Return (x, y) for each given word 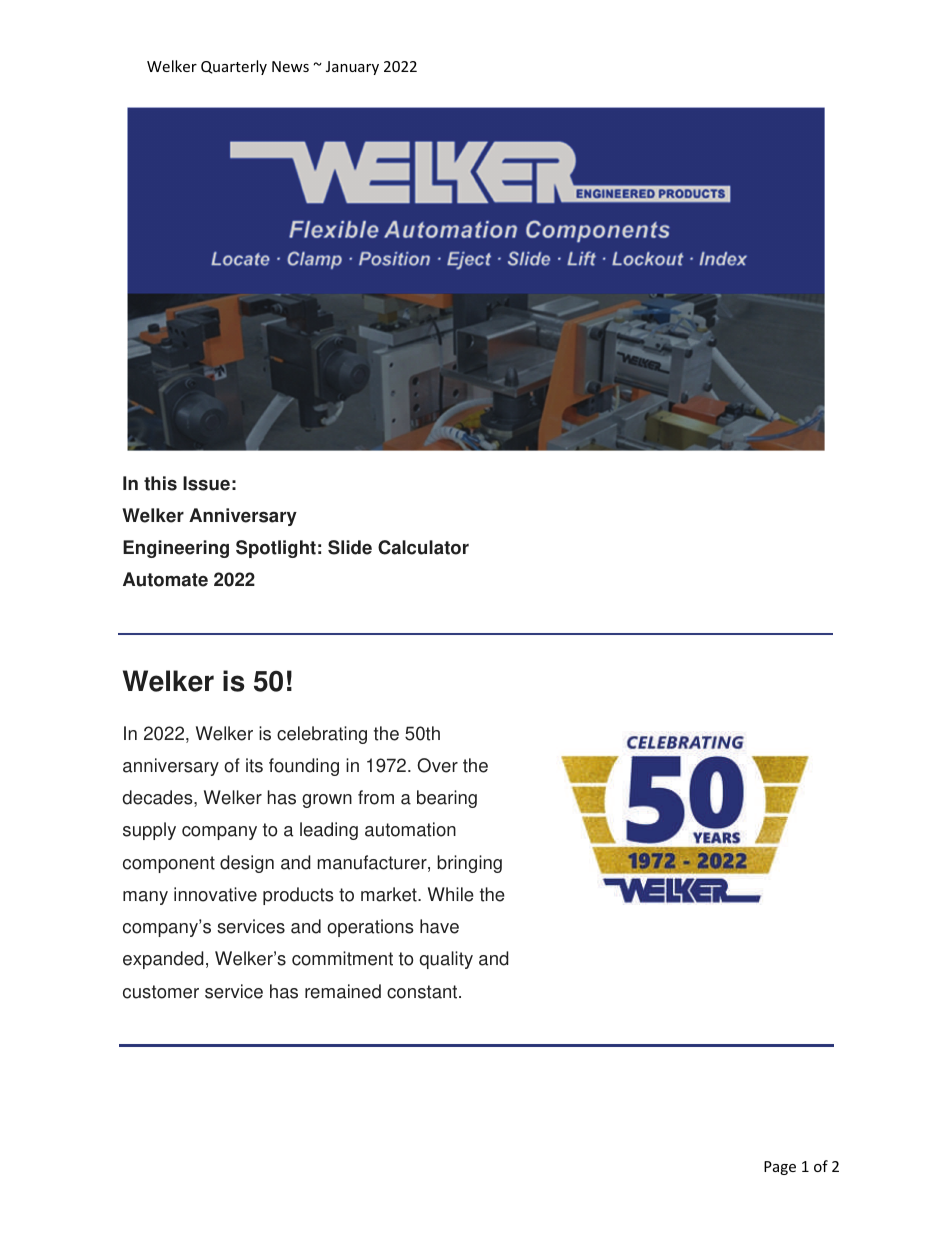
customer (161, 992)
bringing (469, 864)
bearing (447, 799)
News (290, 66)
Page (780, 1168)
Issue (206, 483)
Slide (350, 547)
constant (423, 992)
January (352, 68)
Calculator (423, 547)
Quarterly (234, 67)
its (254, 765)
